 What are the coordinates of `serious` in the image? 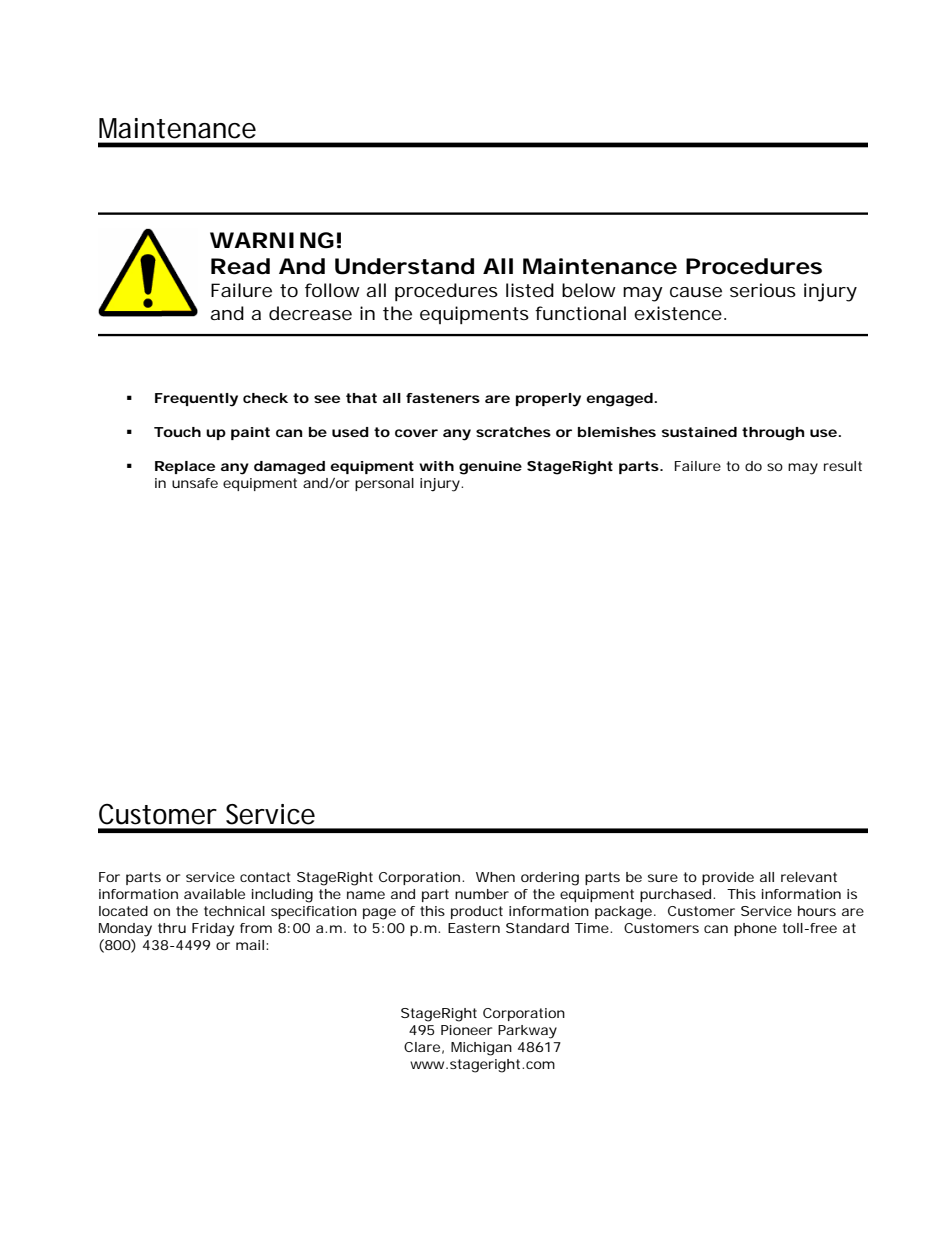 It's located at (763, 290).
